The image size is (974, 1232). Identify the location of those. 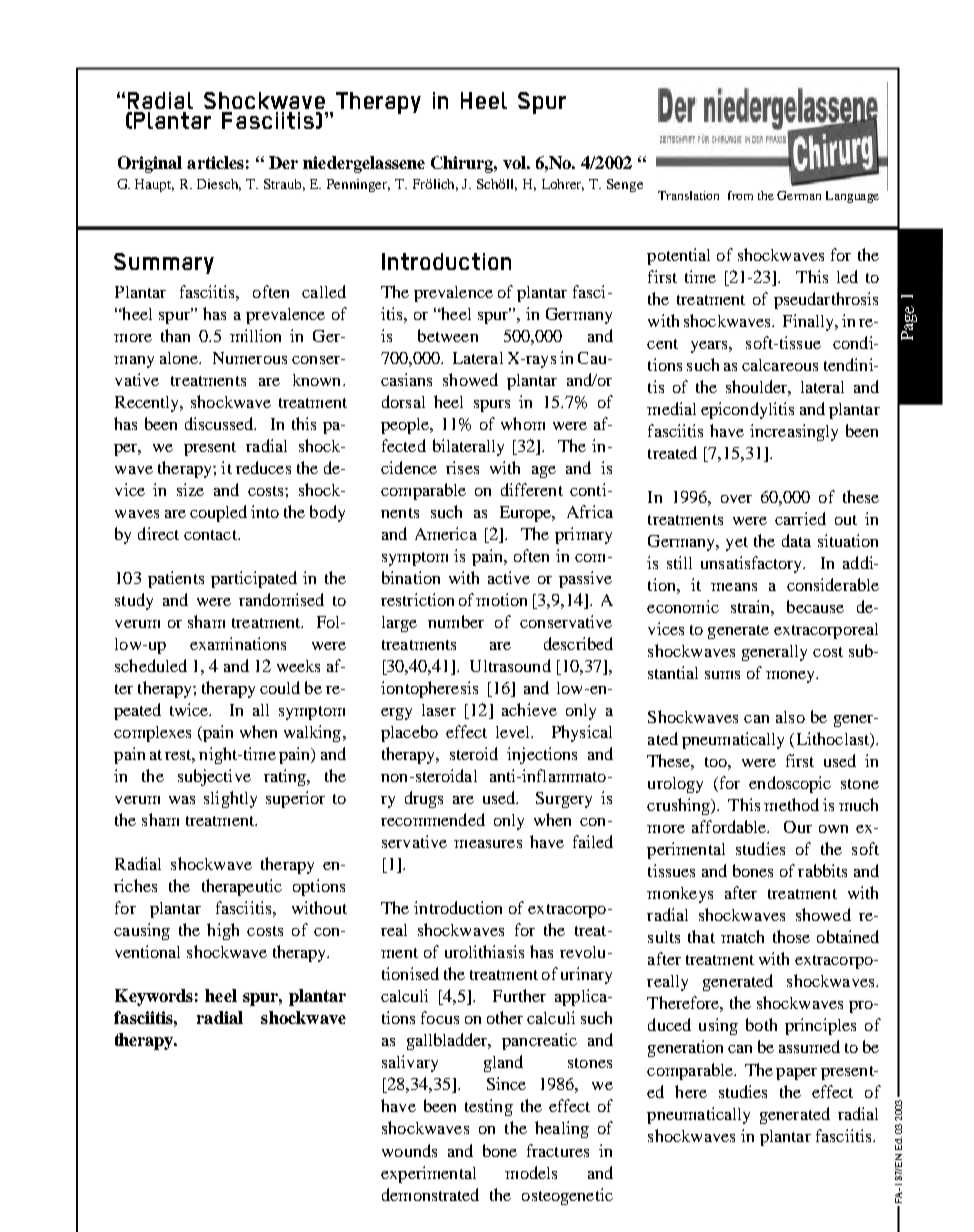
(791, 936).
